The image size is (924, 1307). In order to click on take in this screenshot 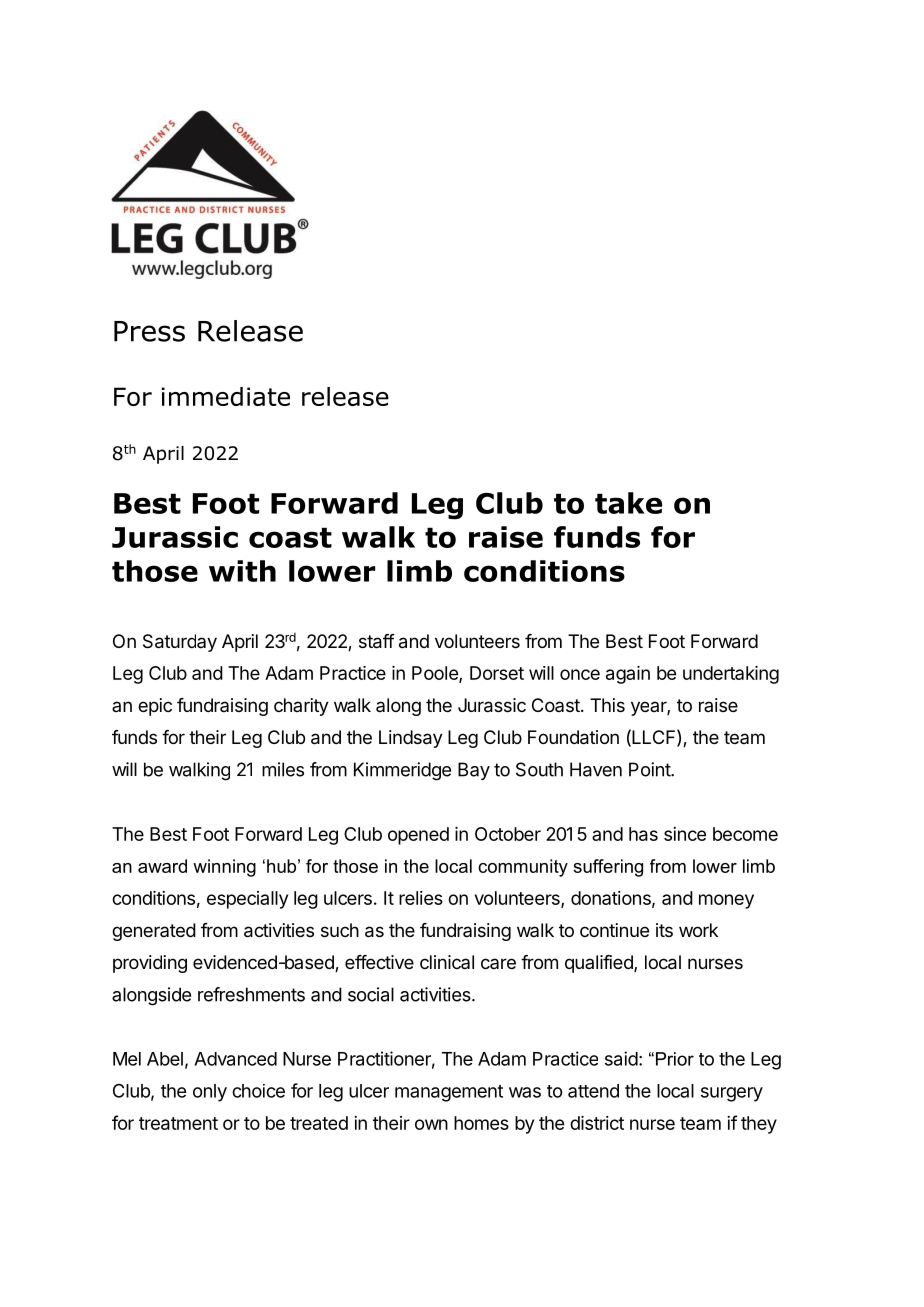, I will do `click(628, 503)`.
